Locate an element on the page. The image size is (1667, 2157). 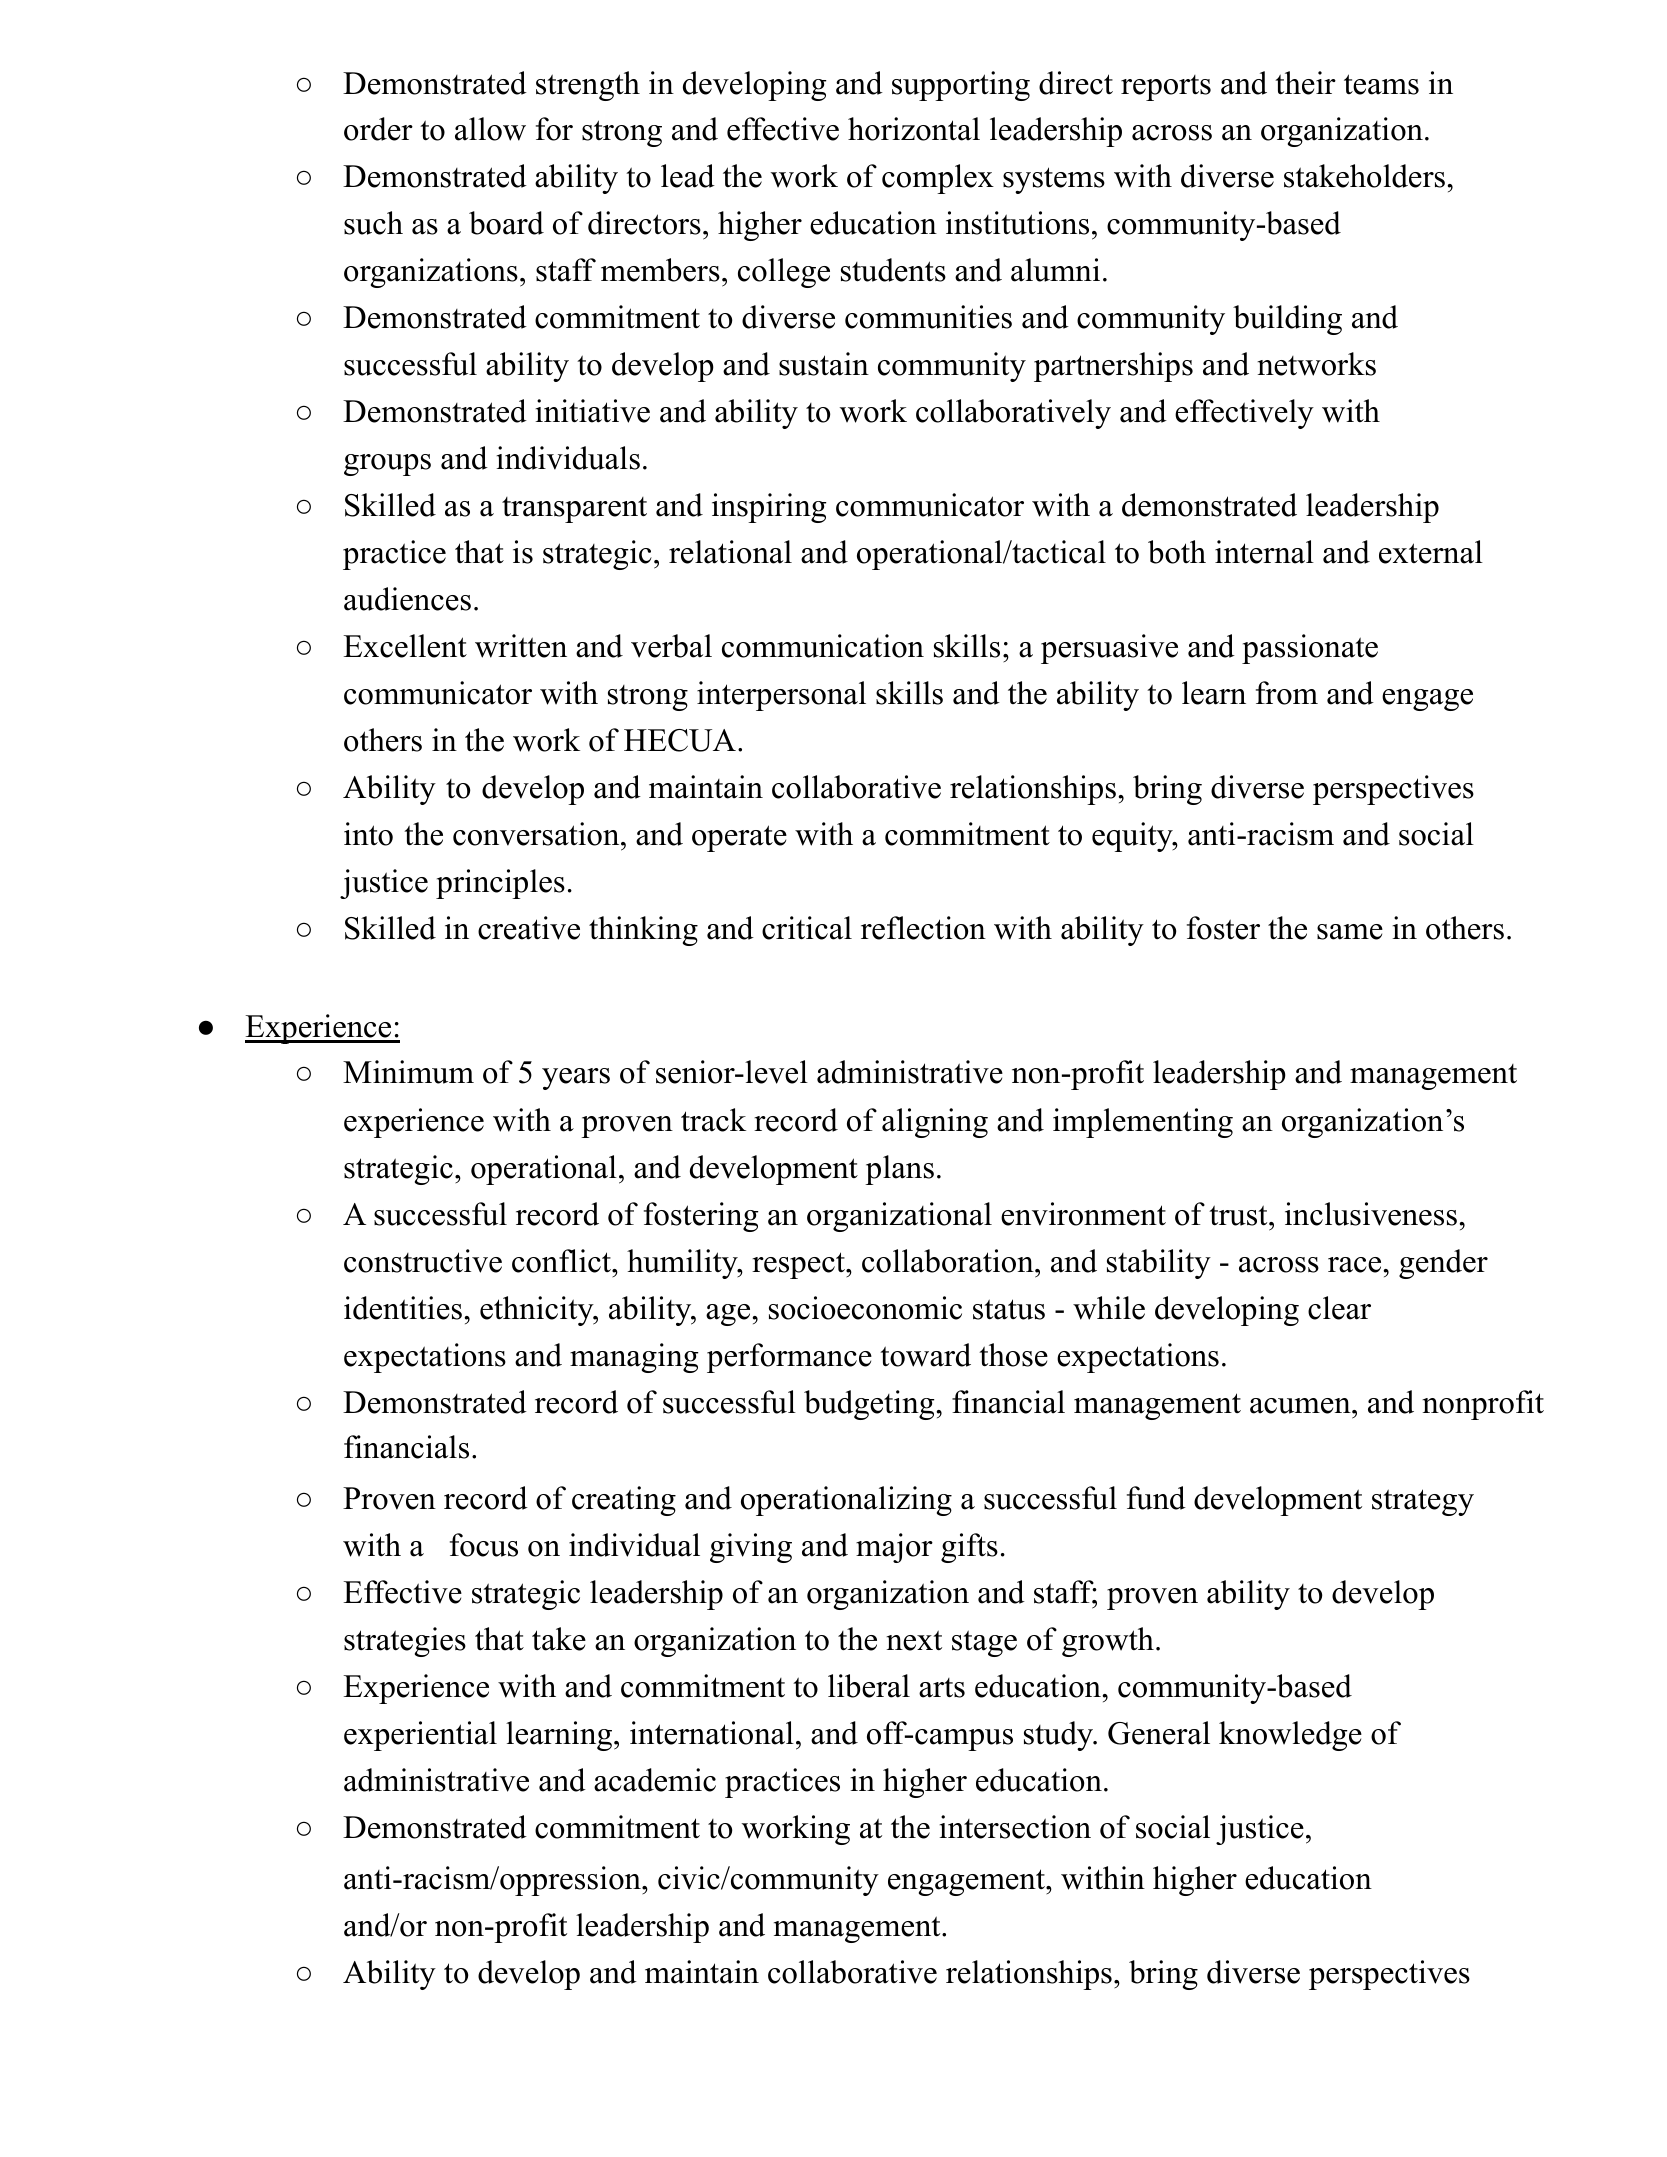
arts is located at coordinates (942, 1688).
